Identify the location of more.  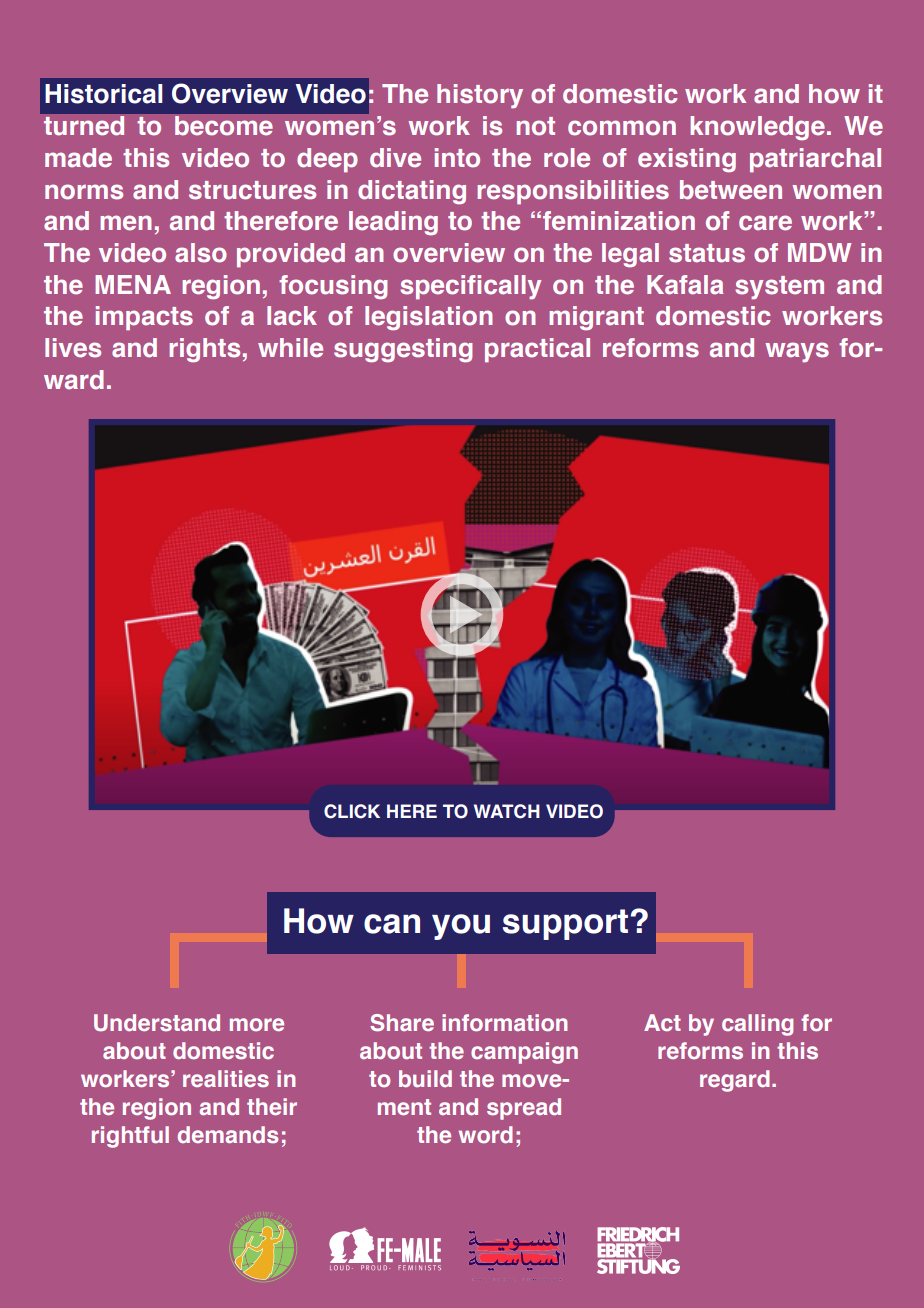
(257, 1024).
